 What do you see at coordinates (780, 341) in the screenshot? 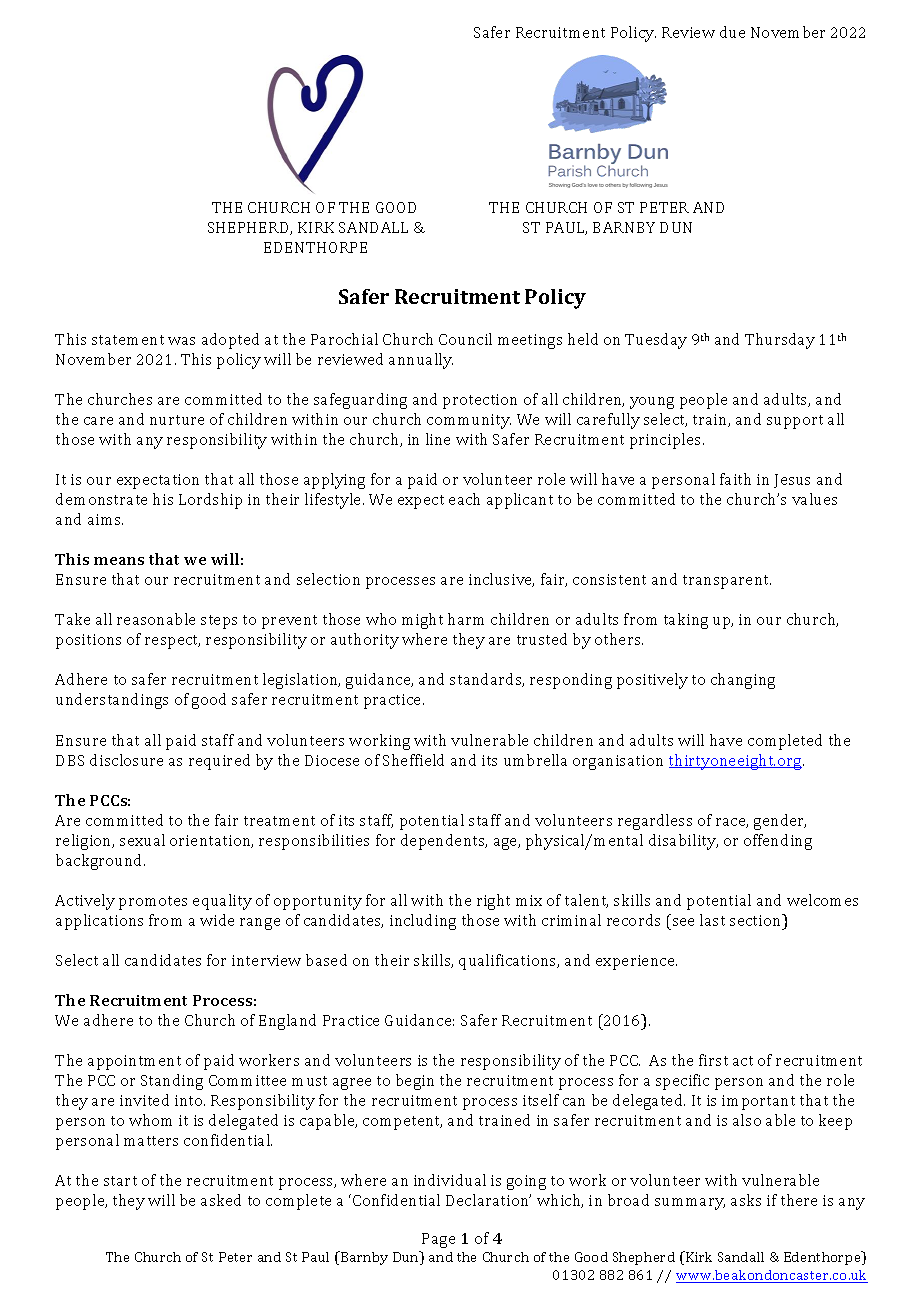
I see `Thursday` at bounding box center [780, 341].
